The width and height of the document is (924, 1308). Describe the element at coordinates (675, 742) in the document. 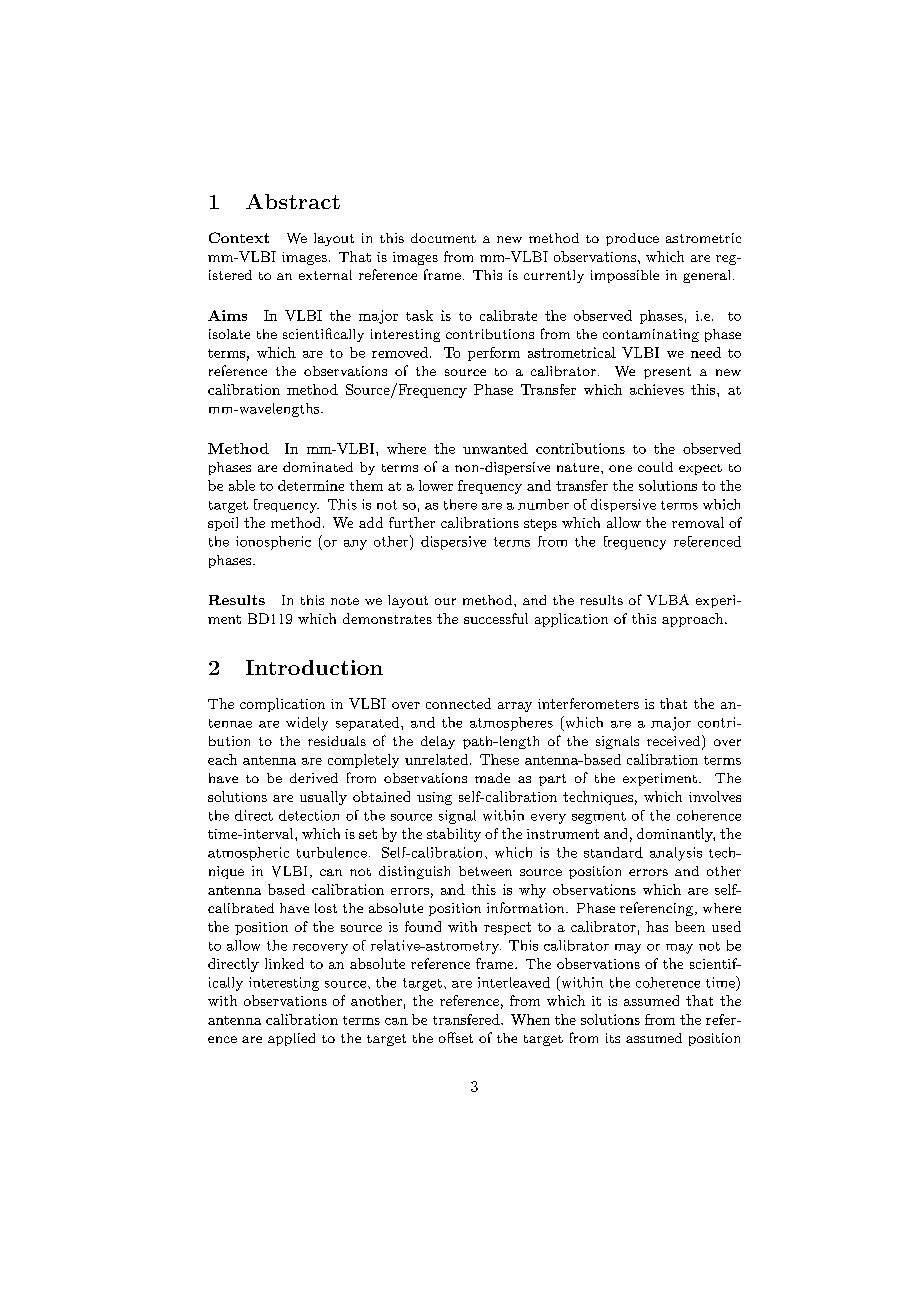

I see `received` at that location.
